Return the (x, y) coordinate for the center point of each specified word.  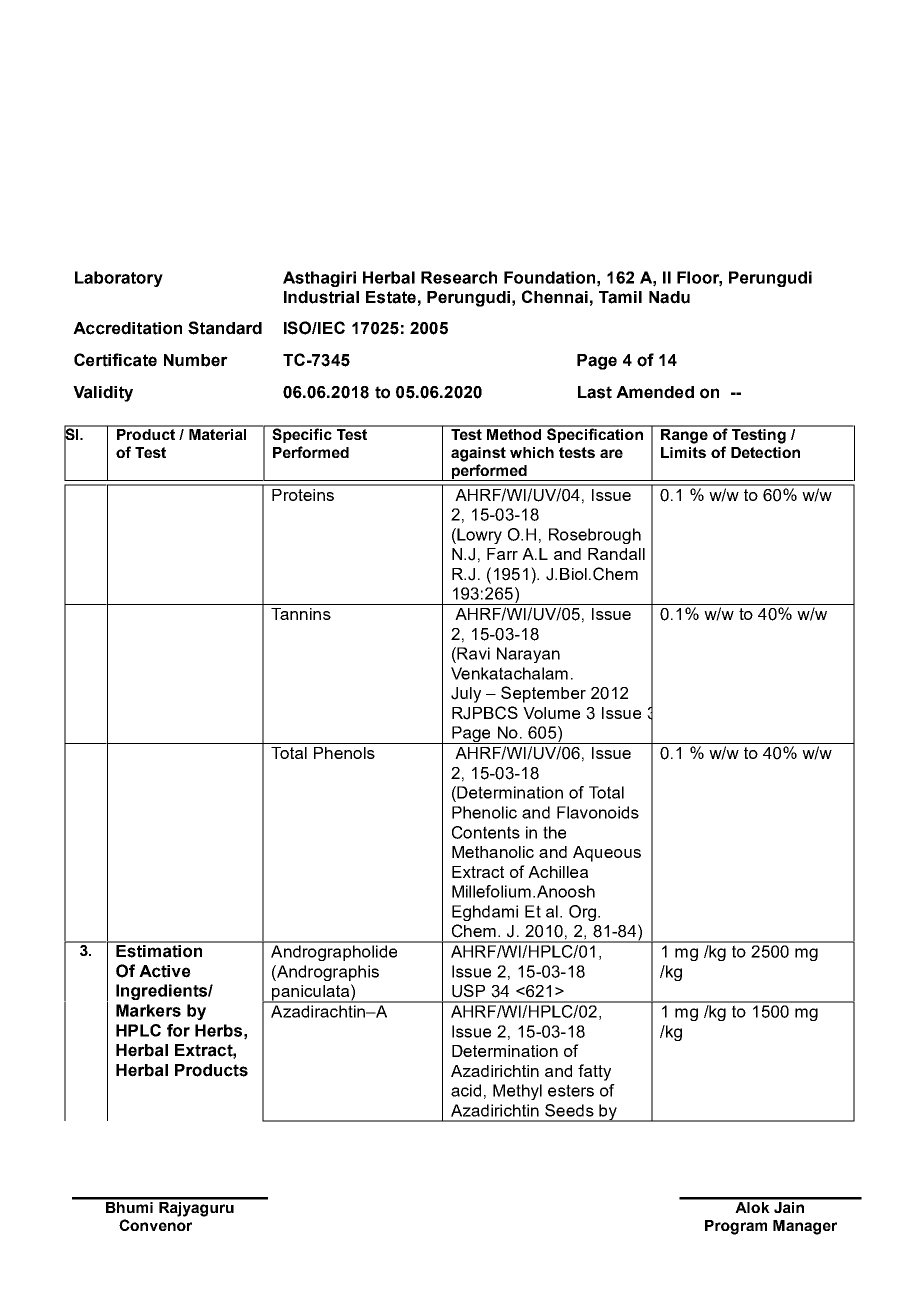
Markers (148, 1010)
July (466, 695)
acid (466, 1090)
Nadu (669, 297)
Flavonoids (598, 812)
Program (736, 1227)
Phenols (344, 753)
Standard (225, 328)
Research (459, 277)
